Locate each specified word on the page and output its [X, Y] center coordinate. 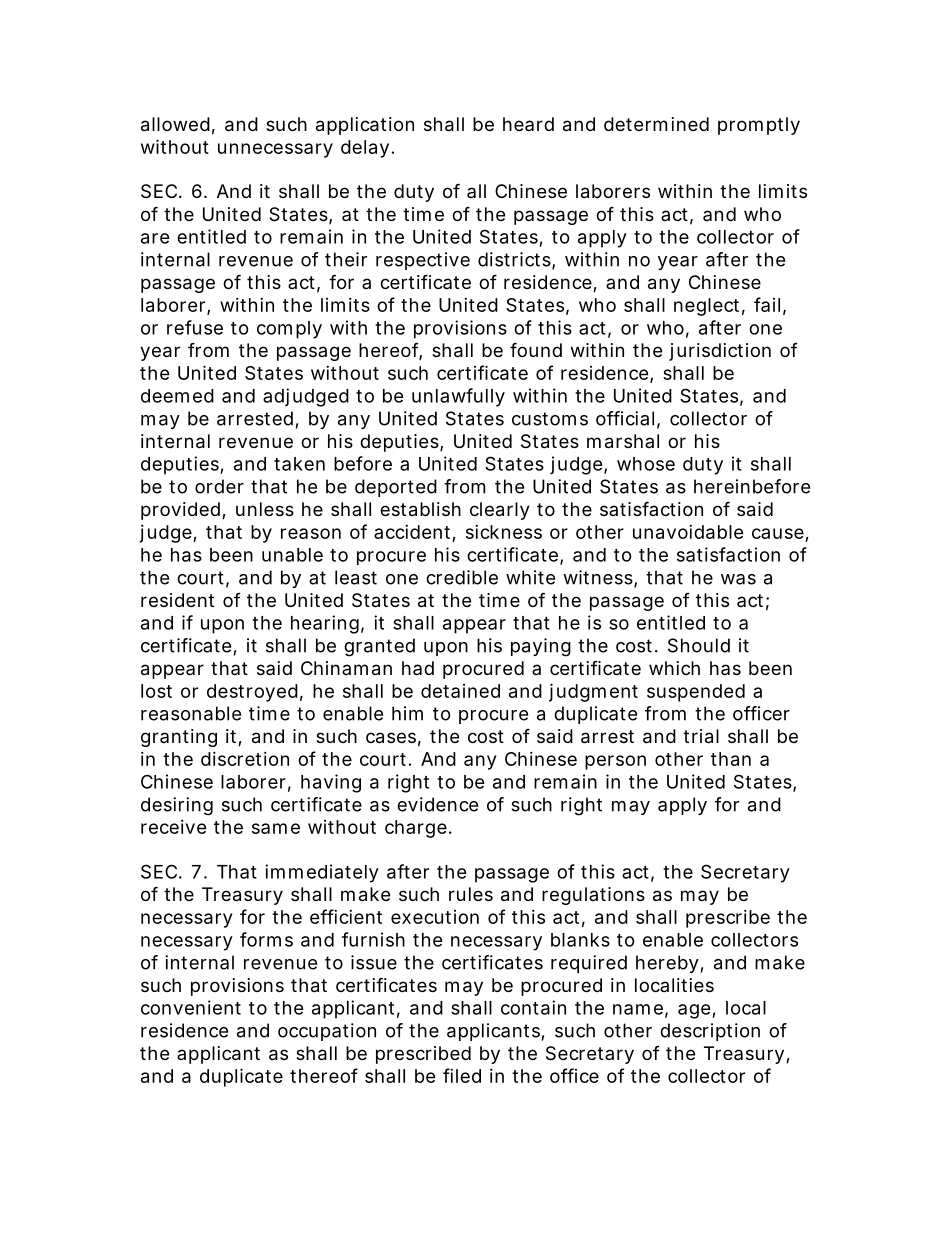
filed [462, 1075]
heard [528, 124]
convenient [191, 1007]
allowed [175, 124]
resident [177, 600]
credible [462, 577]
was [738, 579]
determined [656, 124]
